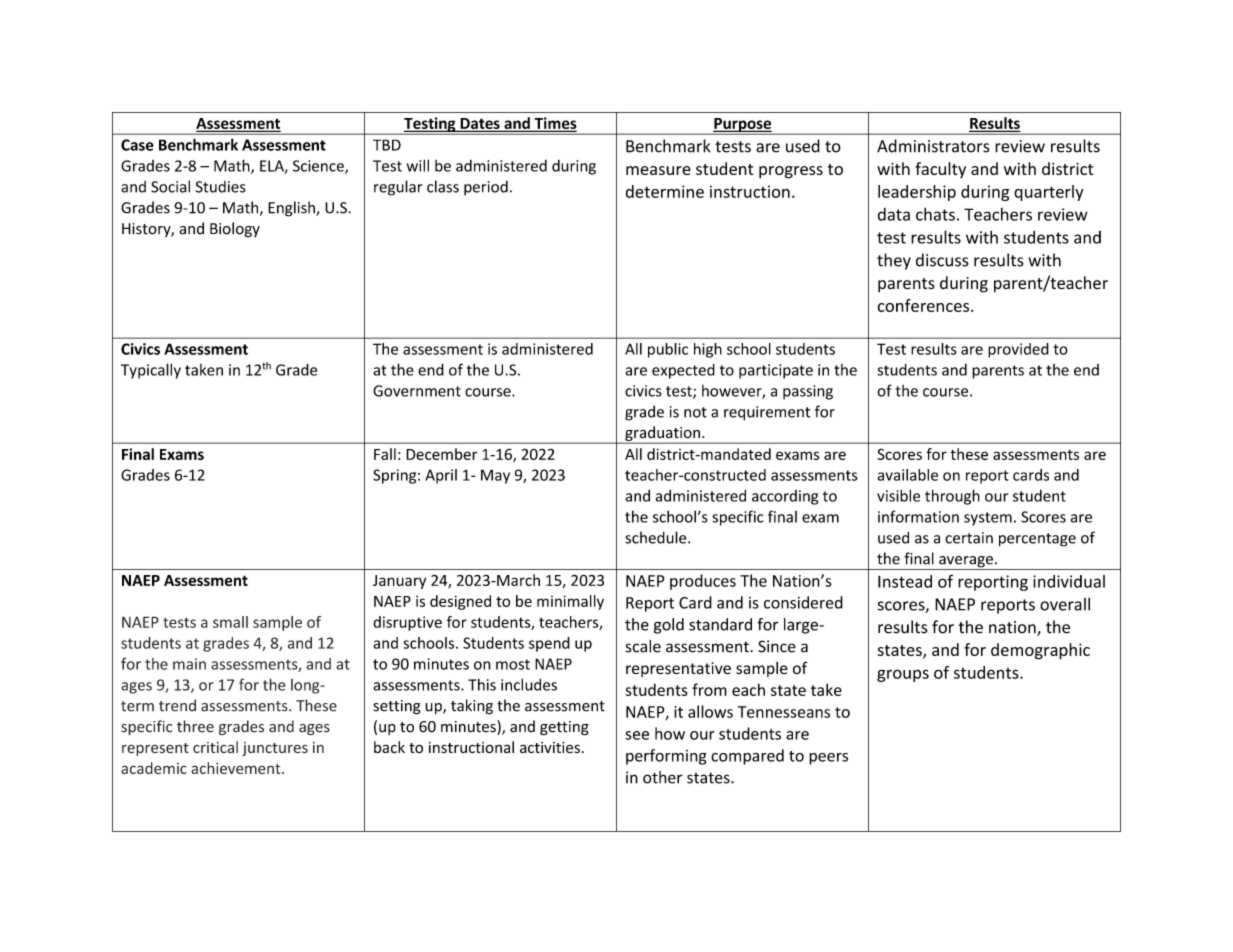  Describe the element at coordinates (319, 167) in the screenshot. I see `Science` at that location.
